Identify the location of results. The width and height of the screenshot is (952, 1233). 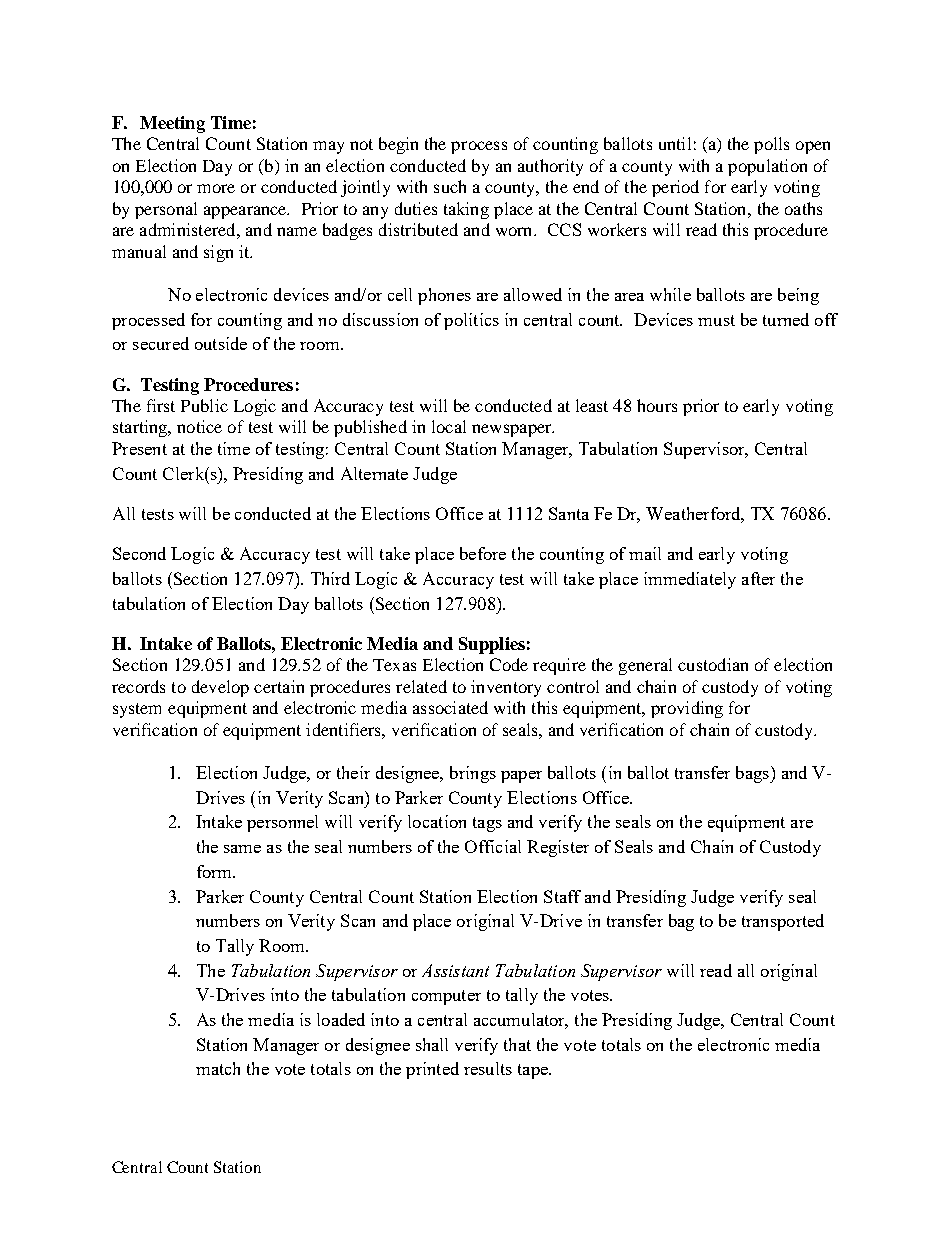
(488, 1068).
